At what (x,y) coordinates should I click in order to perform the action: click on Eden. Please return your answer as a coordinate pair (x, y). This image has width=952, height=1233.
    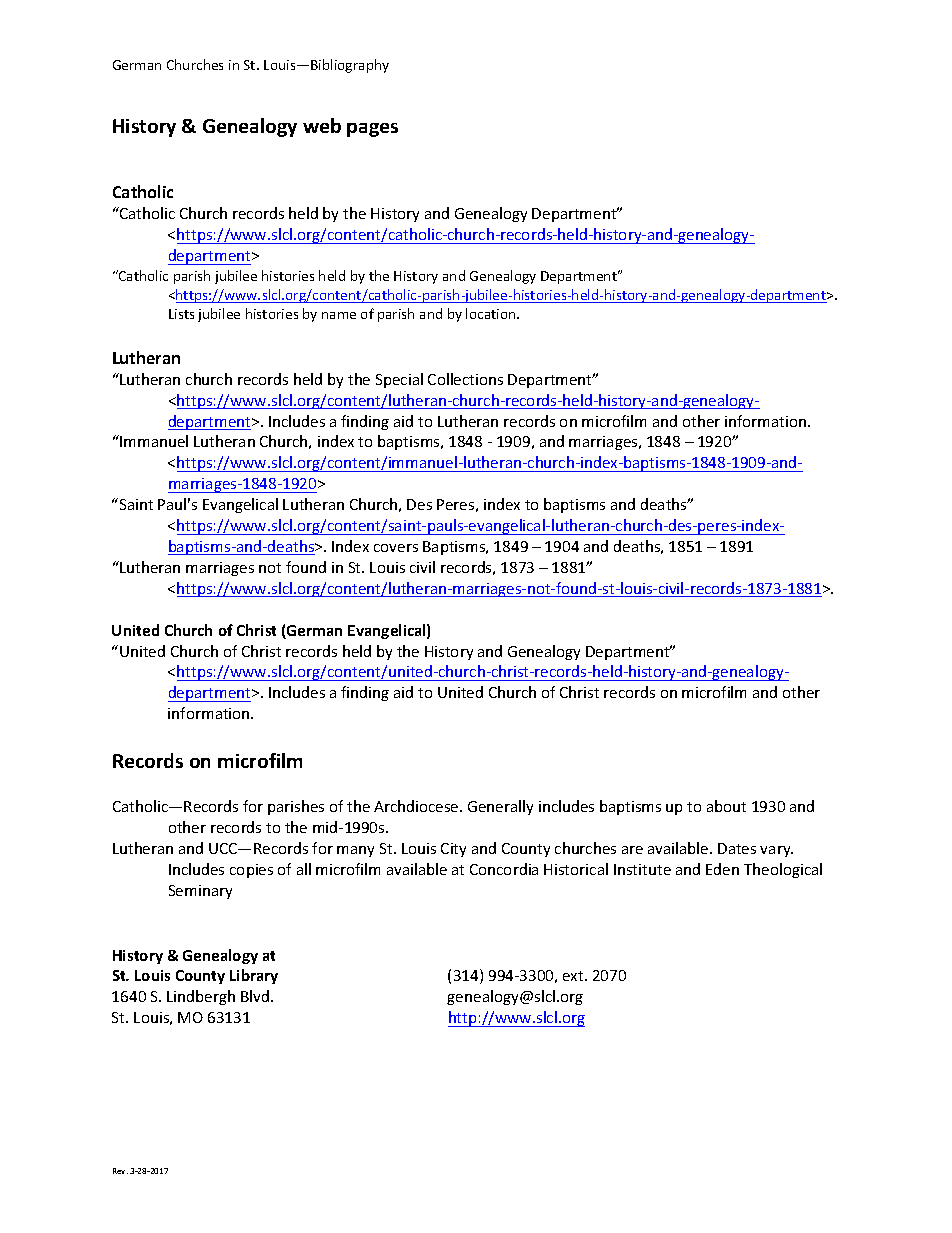
    Looking at the image, I should click on (722, 869).
